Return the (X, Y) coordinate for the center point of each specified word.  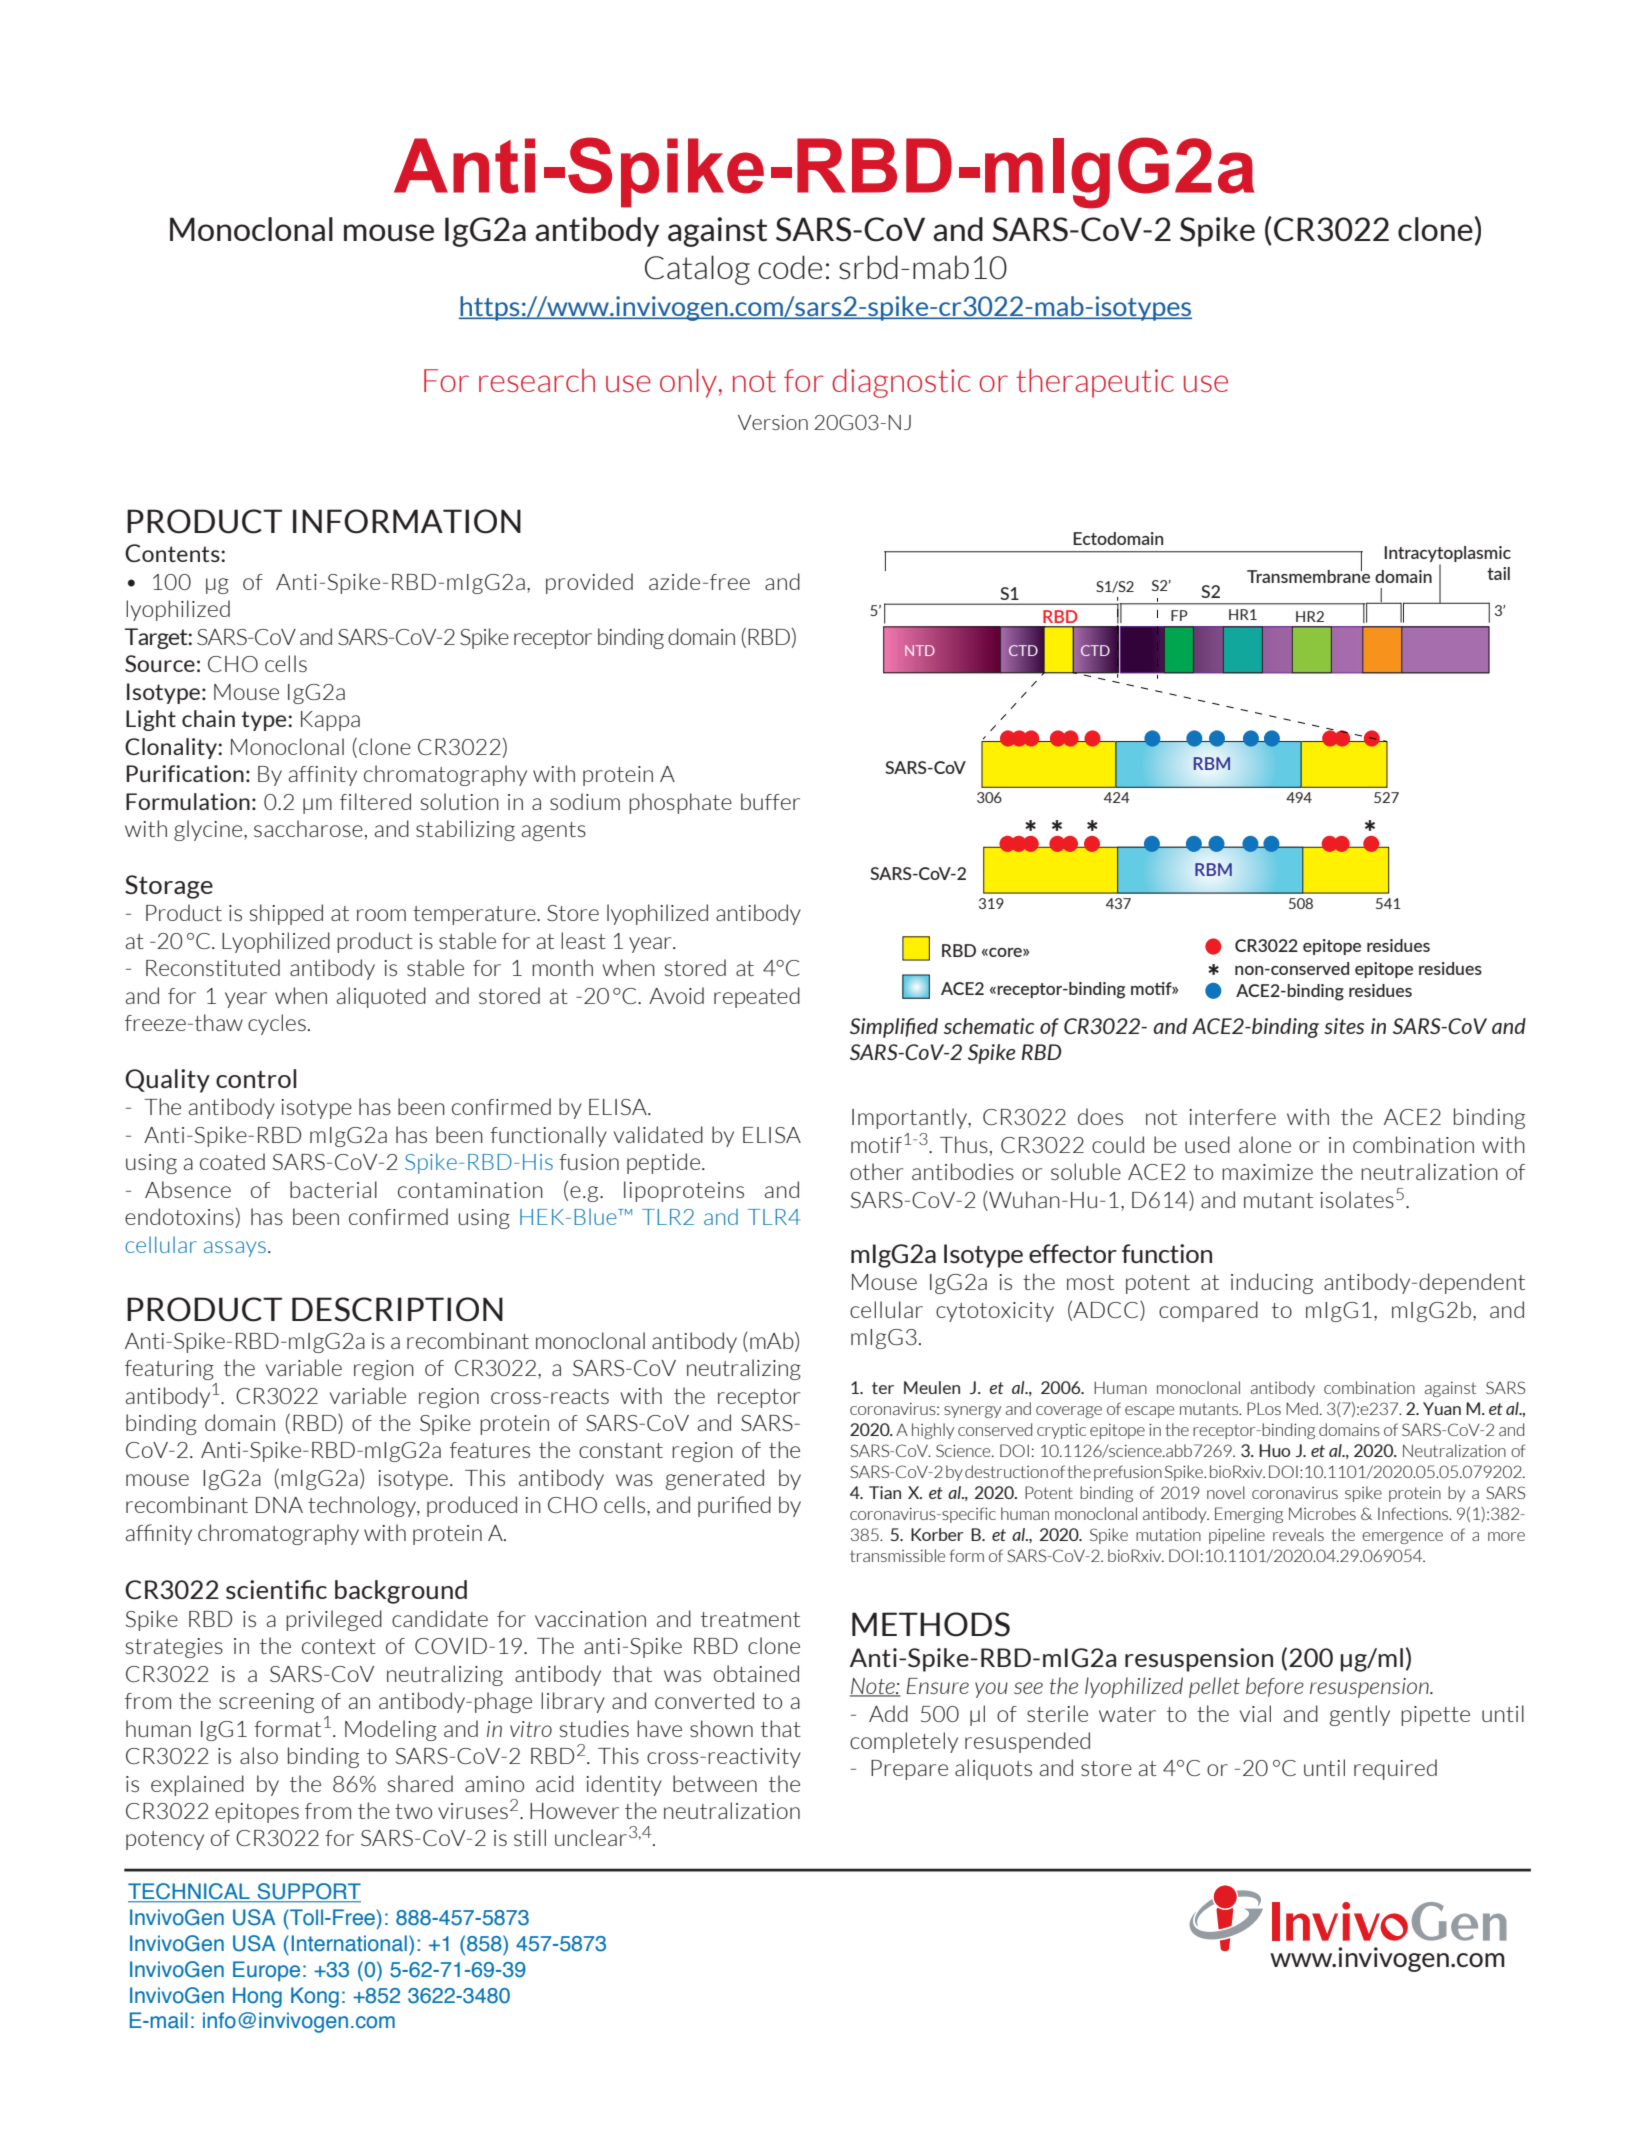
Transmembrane (1308, 575)
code (790, 267)
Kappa (330, 721)
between (715, 1783)
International (349, 1943)
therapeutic (1095, 383)
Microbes (1322, 1513)
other (876, 1171)
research (537, 380)
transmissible (897, 1555)
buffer (770, 801)
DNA (279, 1505)
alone (1265, 1144)
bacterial (333, 1189)
